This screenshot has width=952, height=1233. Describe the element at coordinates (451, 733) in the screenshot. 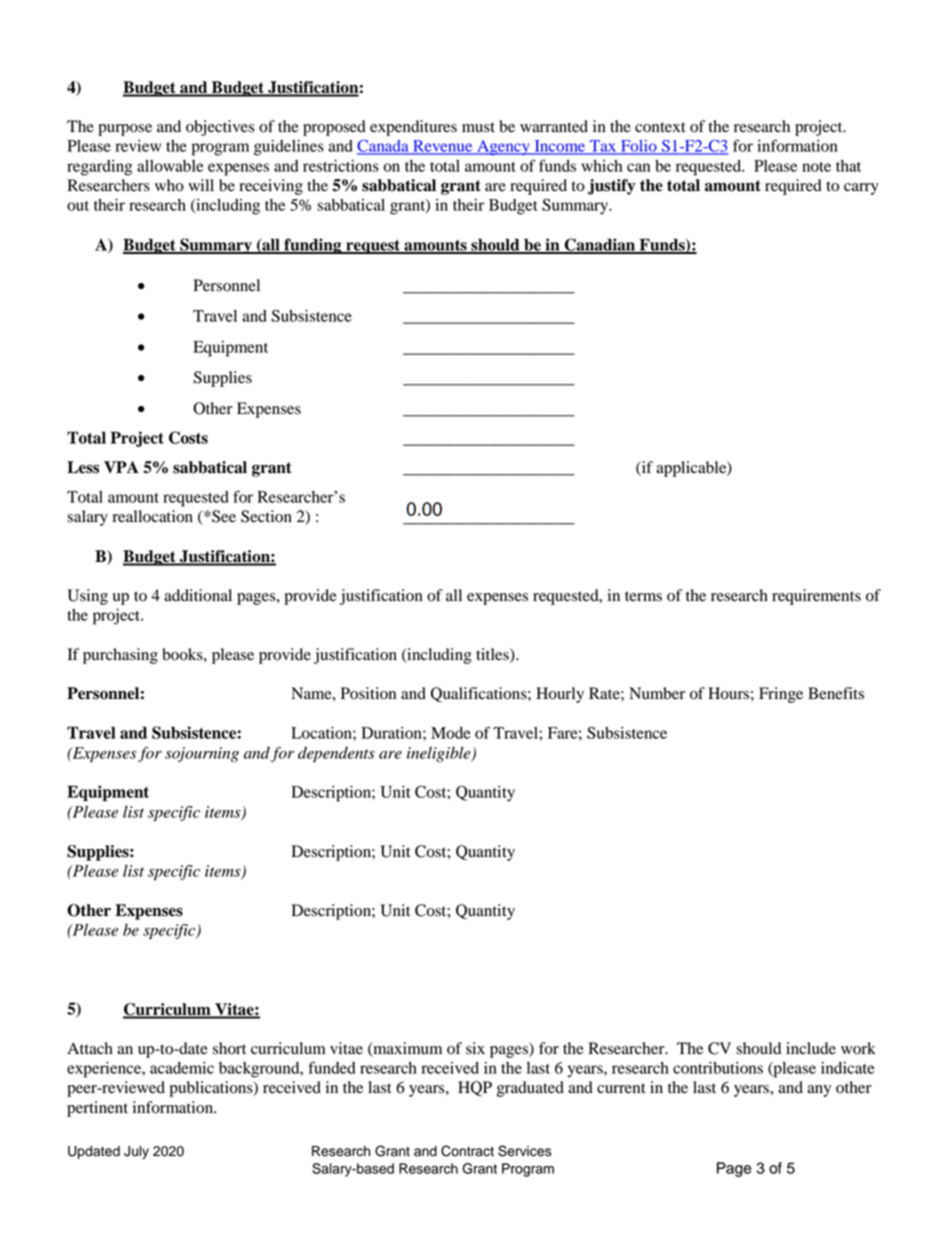

I see `Mode` at that location.
